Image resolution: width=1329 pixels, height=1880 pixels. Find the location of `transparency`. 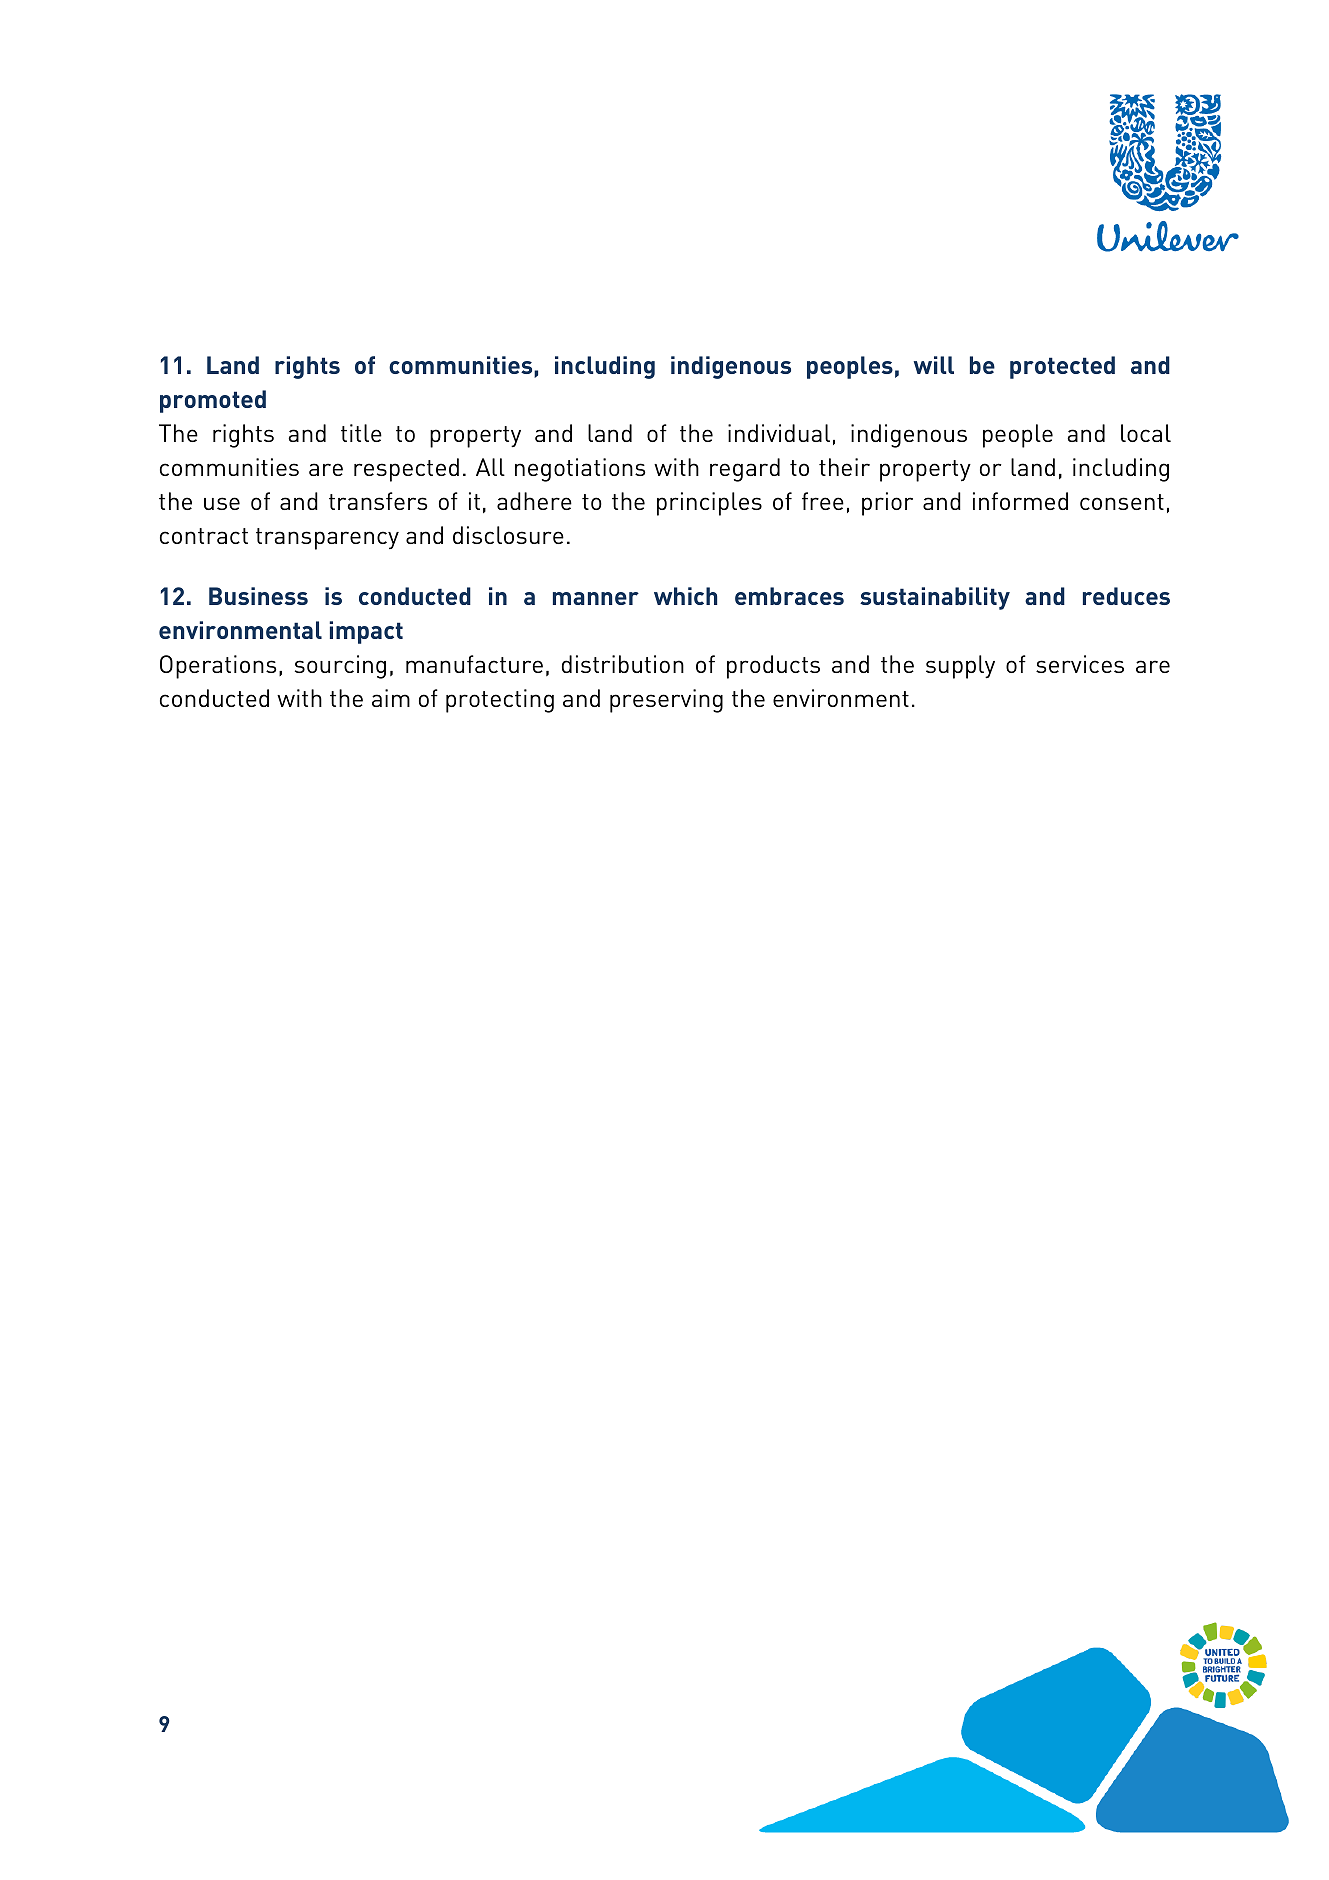

transparency is located at coordinates (327, 539).
